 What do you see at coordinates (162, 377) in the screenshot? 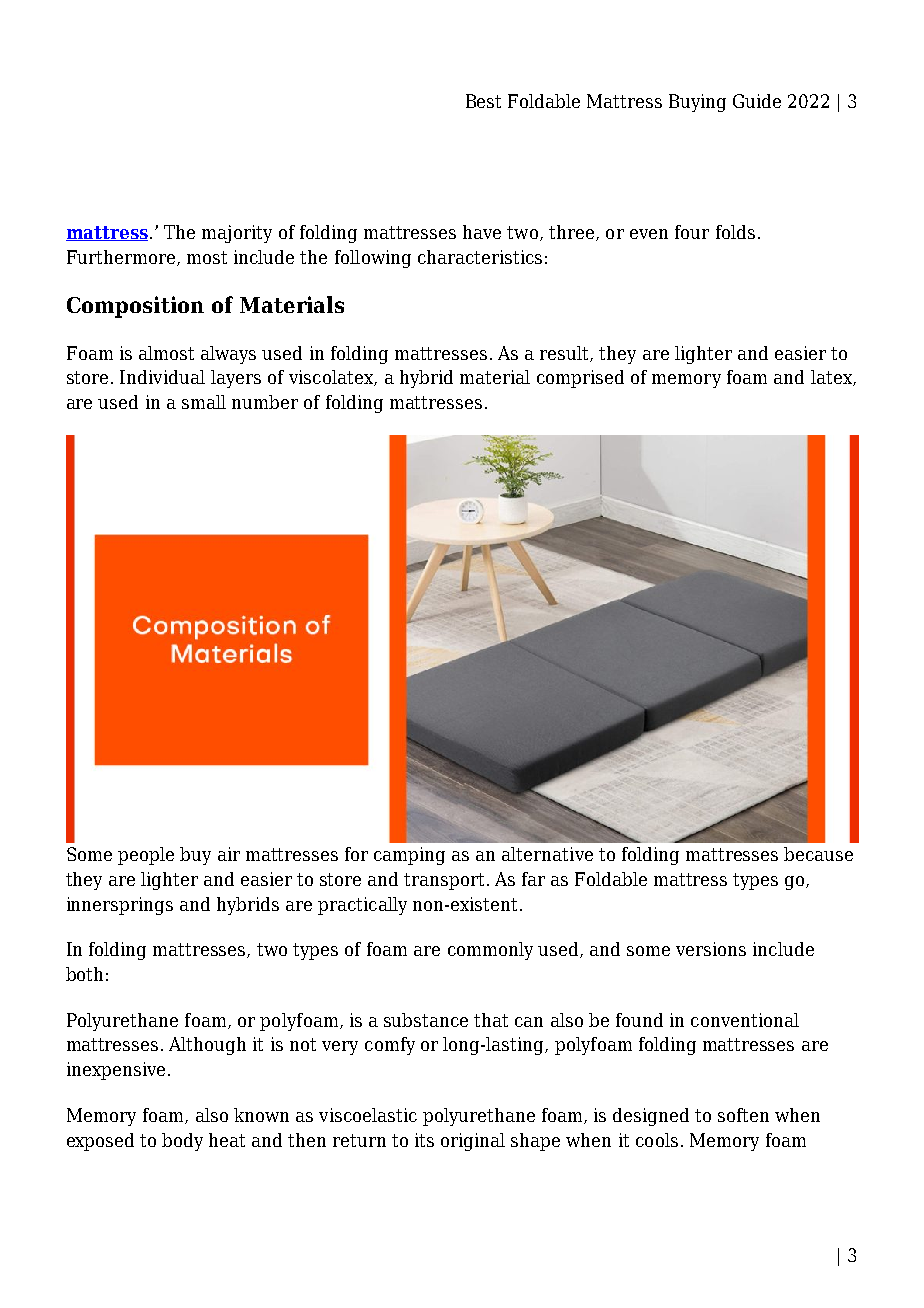
I see `Individual` at bounding box center [162, 377].
